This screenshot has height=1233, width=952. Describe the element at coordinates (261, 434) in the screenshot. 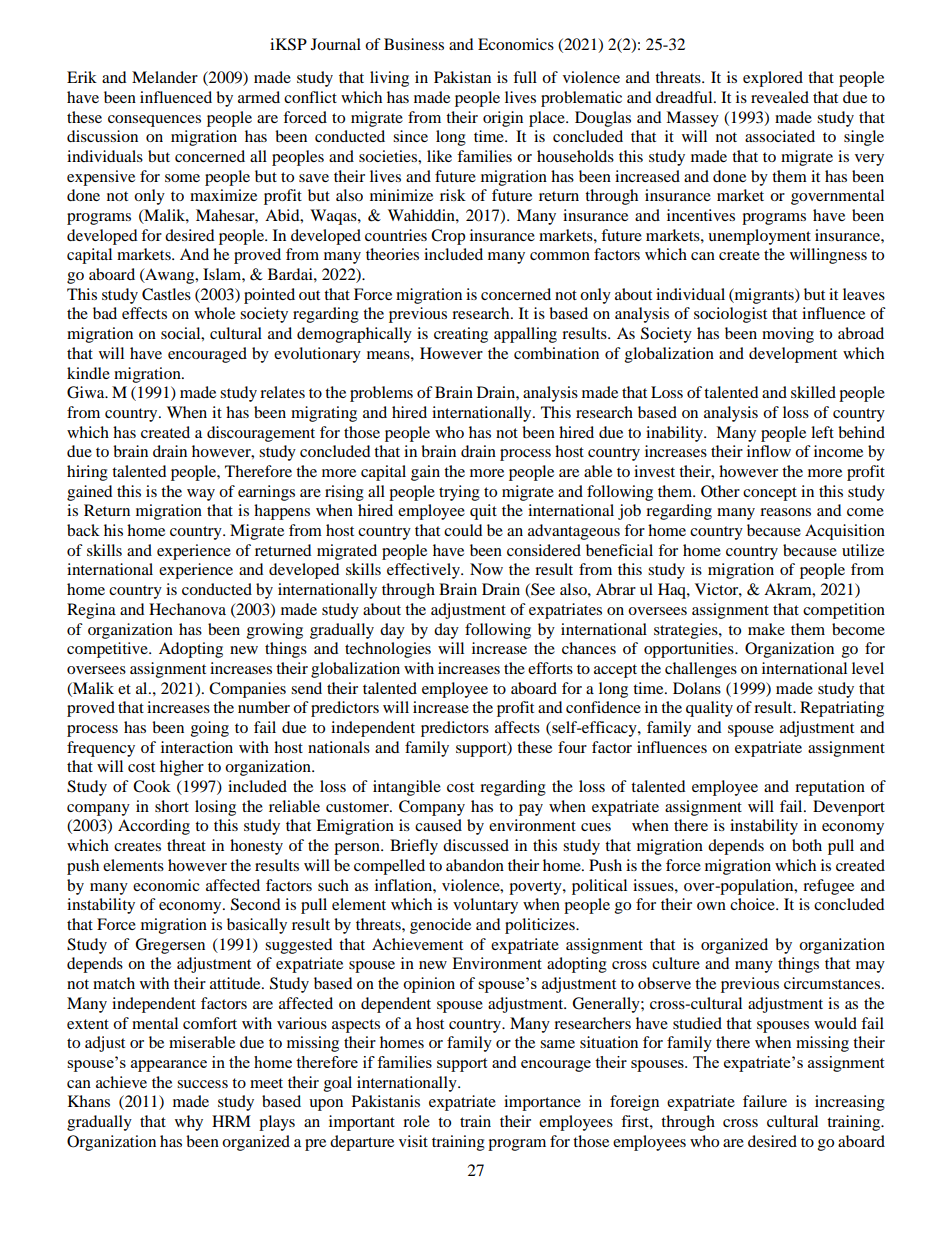

I see `discouragement` at that location.
